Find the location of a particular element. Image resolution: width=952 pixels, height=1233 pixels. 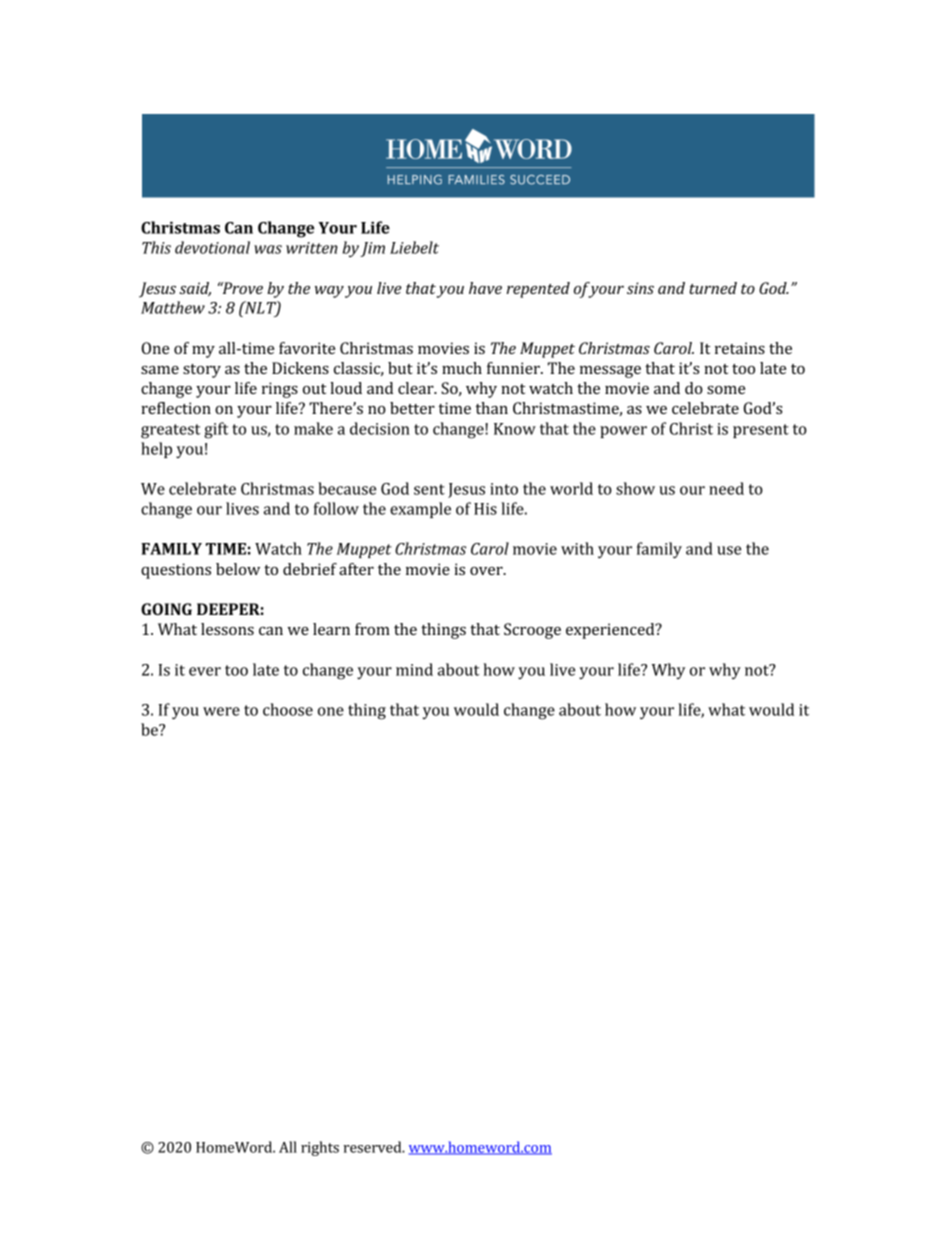

with is located at coordinates (577, 548).
